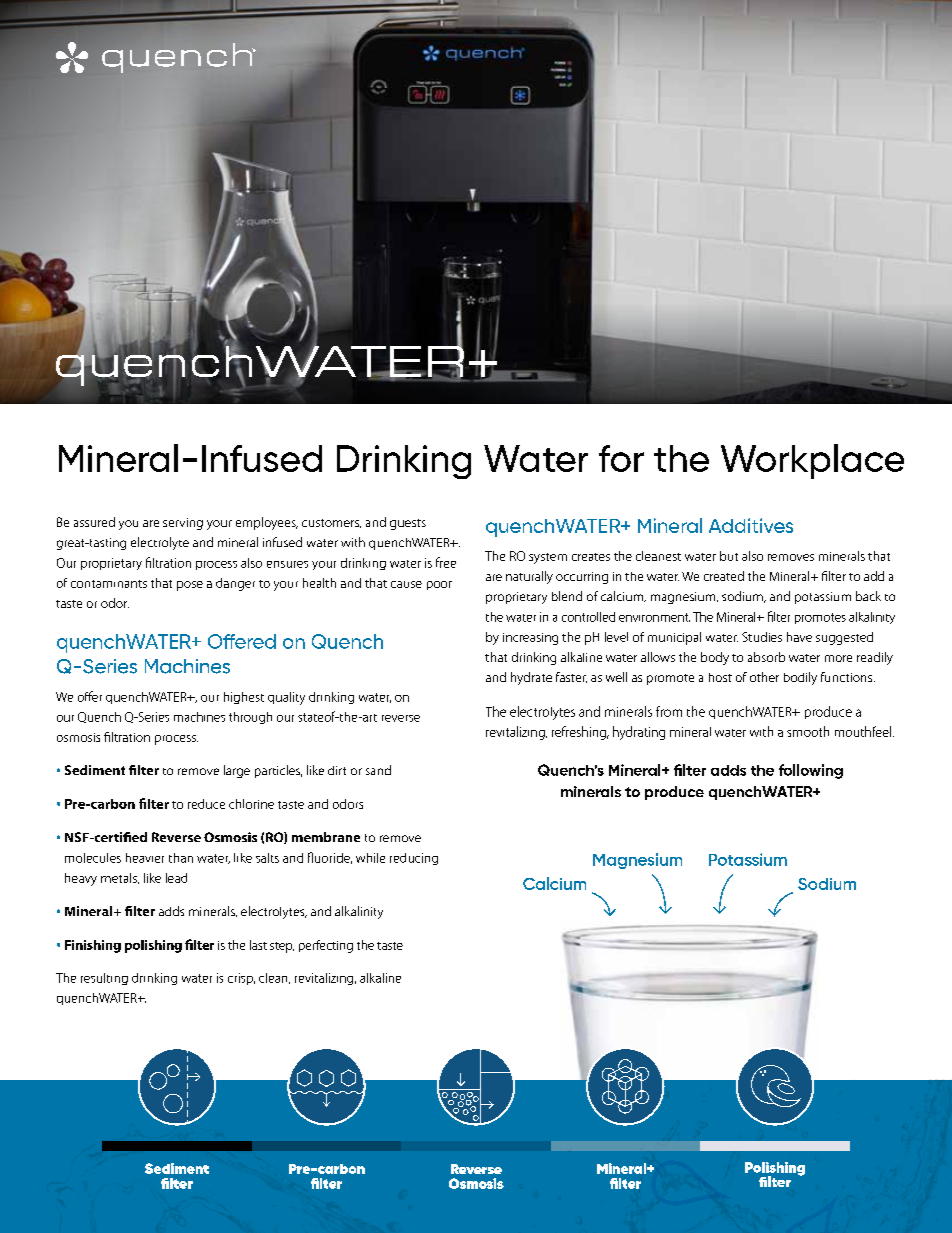 The height and width of the document is (1233, 952). Describe the element at coordinates (439, 585) in the document. I see `poor` at that location.
